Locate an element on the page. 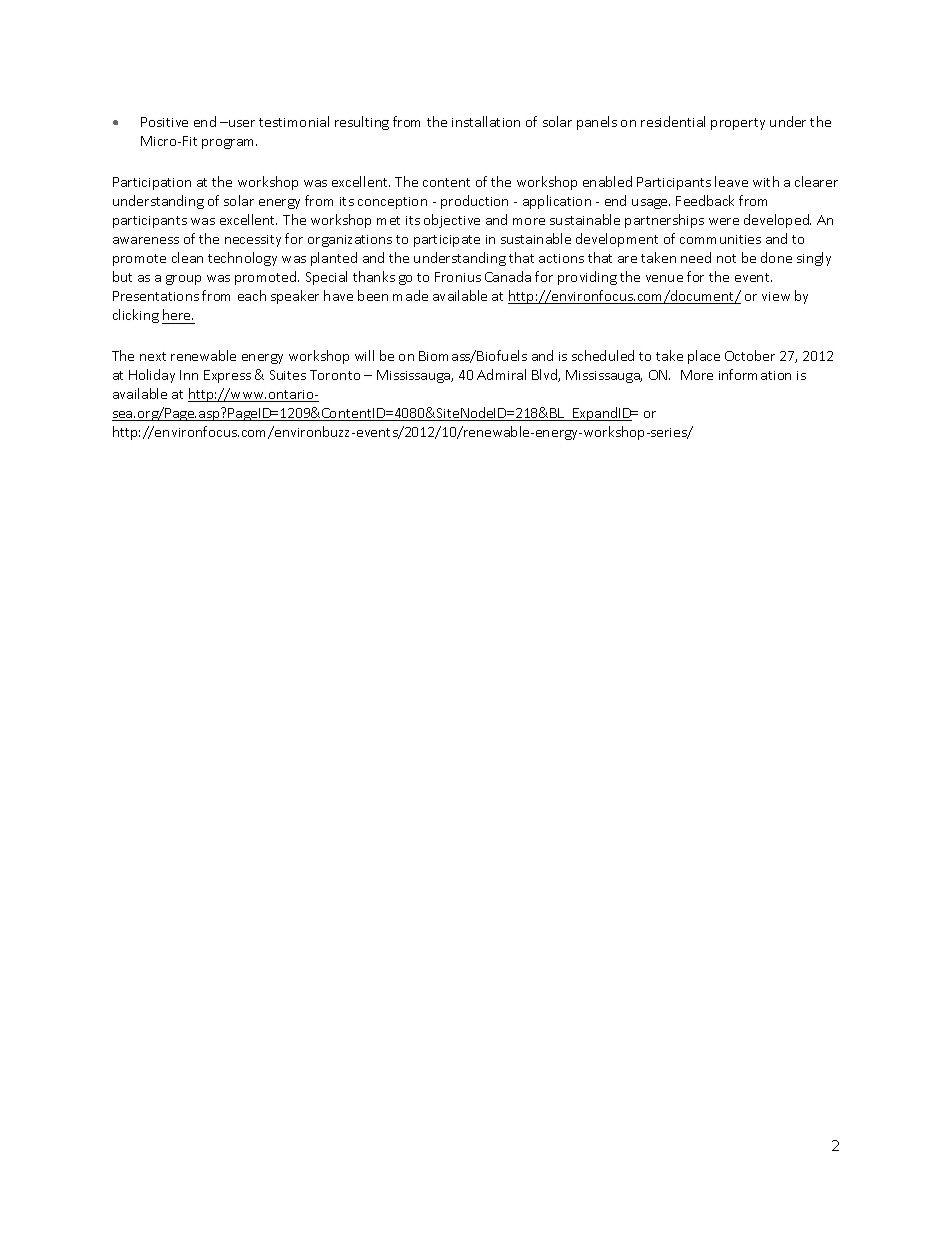 This image has height=1233, width=952. view is located at coordinates (776, 296).
